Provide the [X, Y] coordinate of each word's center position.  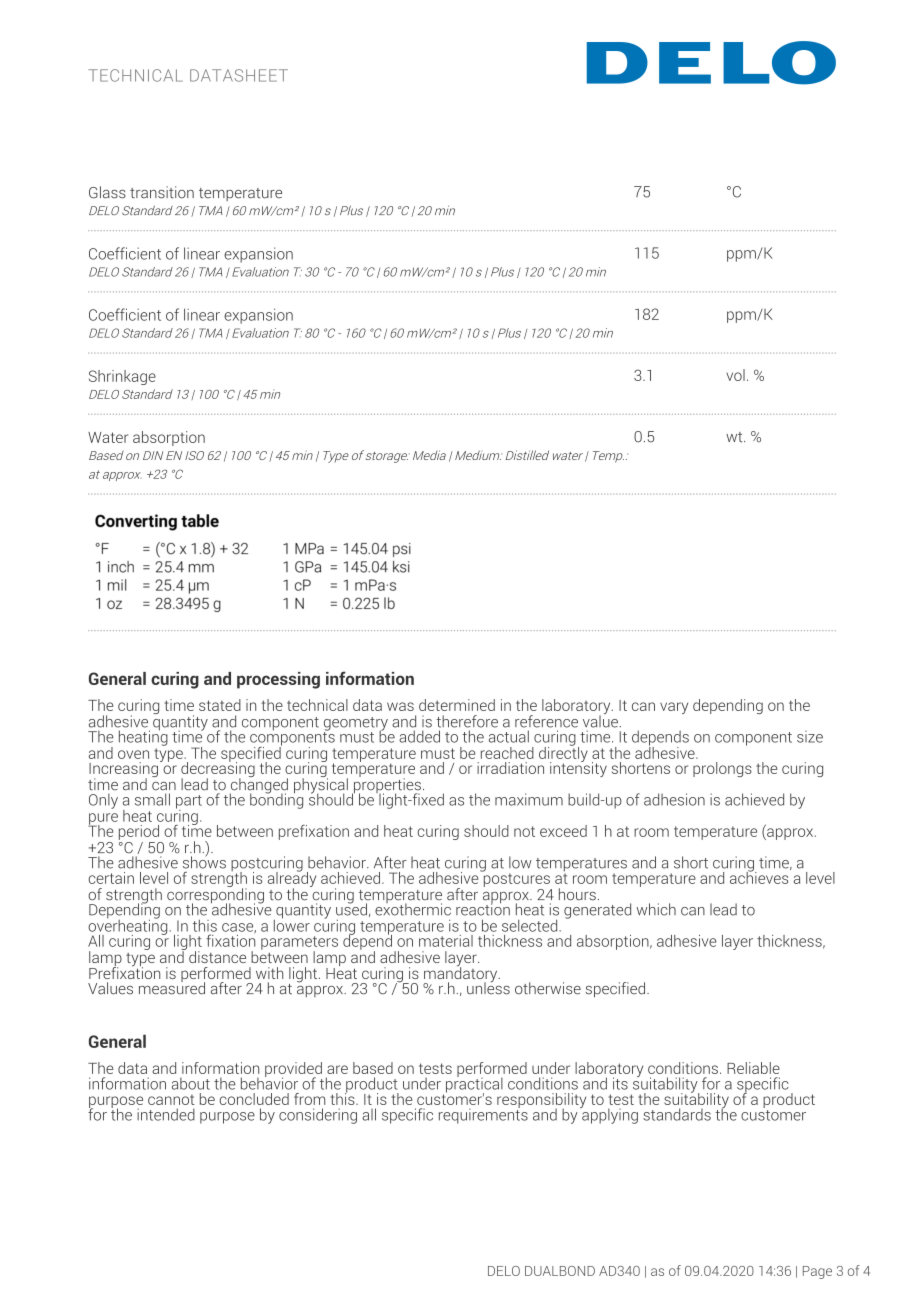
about [191, 1083]
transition [162, 192]
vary [674, 708]
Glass [107, 192]
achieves [760, 876]
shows [204, 861]
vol [735, 375]
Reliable [753, 1068]
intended [166, 1114]
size [810, 737]
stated [220, 705]
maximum [529, 799]
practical [474, 1085]
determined [457, 705]
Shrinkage [122, 377]
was [400, 706]
